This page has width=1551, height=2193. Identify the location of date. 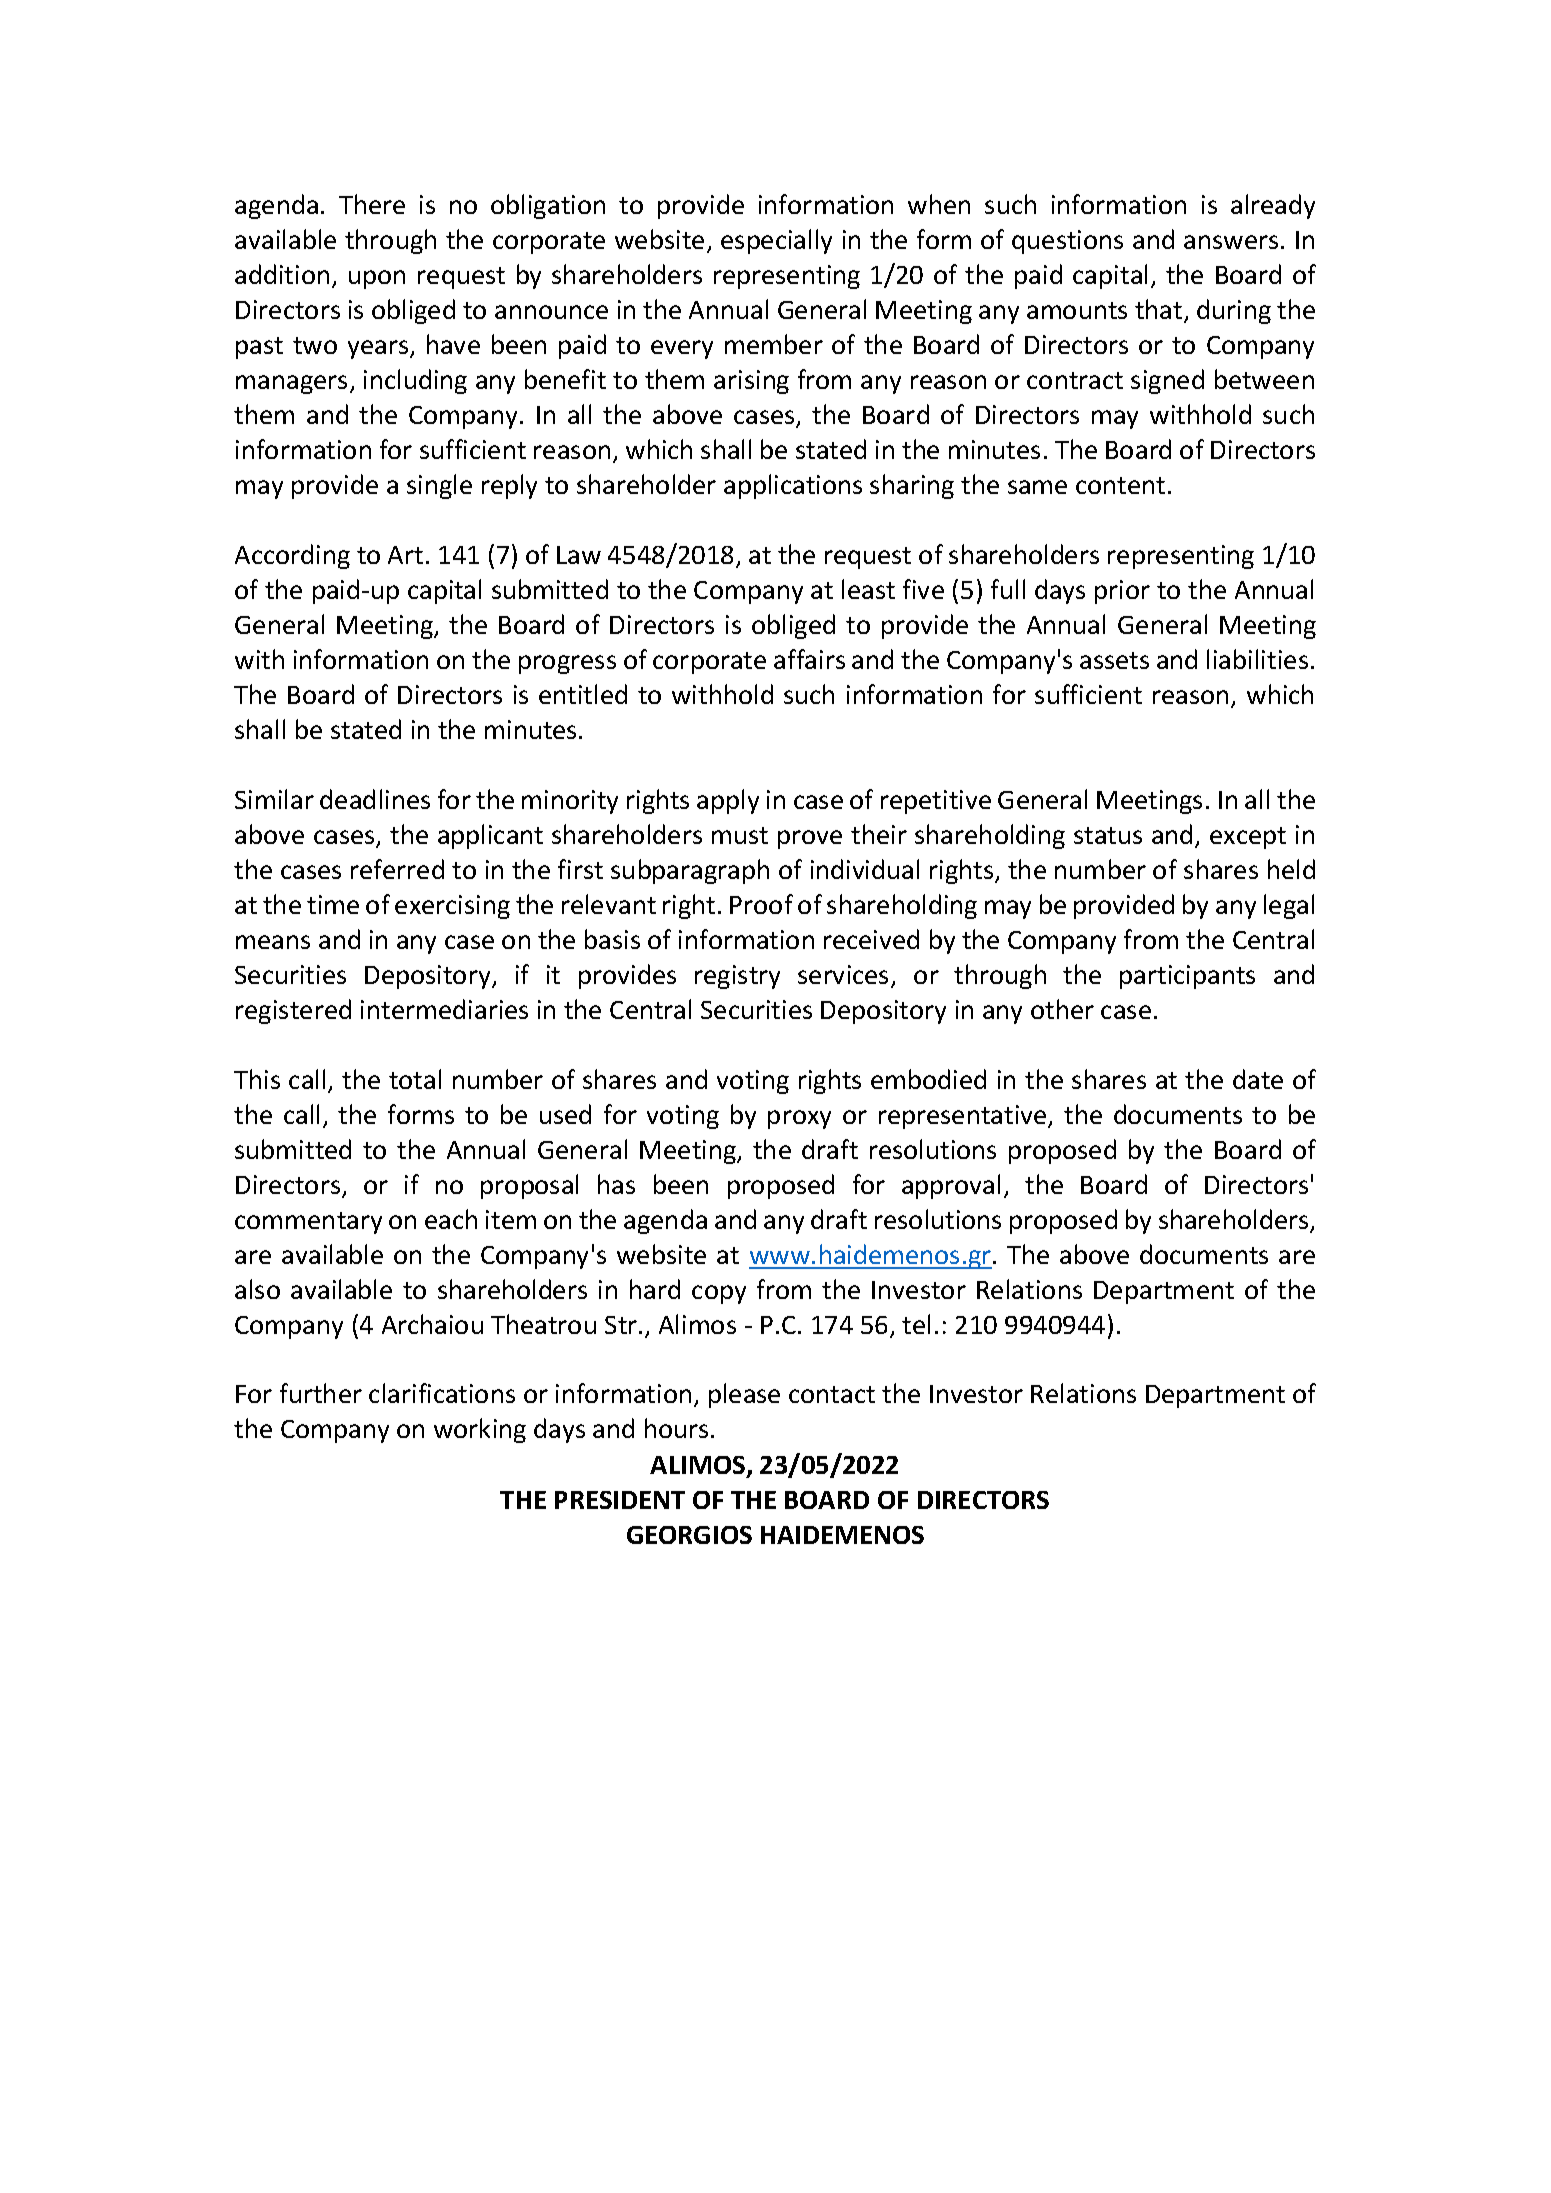
(1258, 1079).
